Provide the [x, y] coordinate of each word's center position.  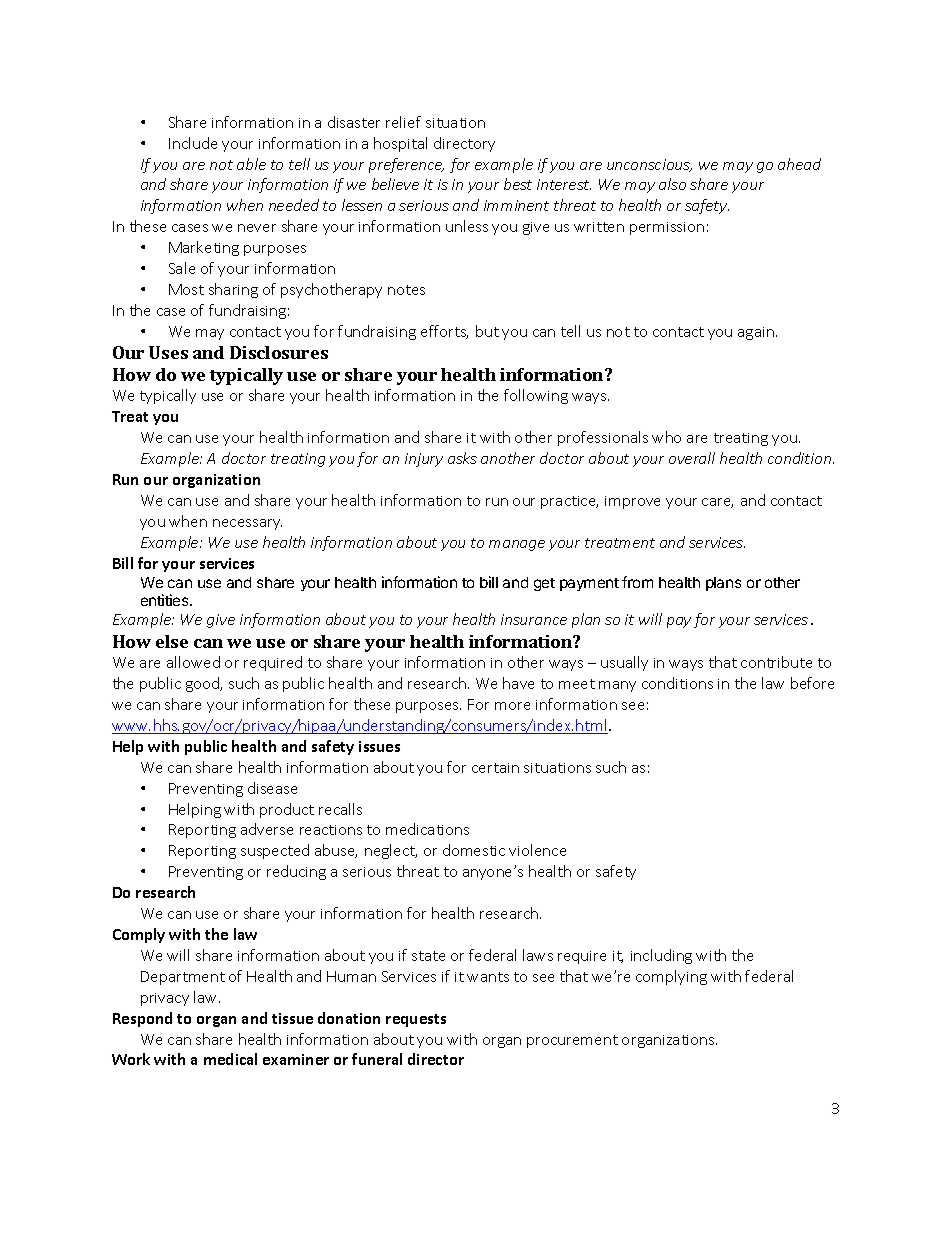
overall [692, 458]
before [812, 683]
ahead [799, 164]
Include [193, 143]
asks [462, 458]
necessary [247, 524]
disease [272, 788]
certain [495, 768]
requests [416, 1020]
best [518, 184]
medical [230, 1059]
